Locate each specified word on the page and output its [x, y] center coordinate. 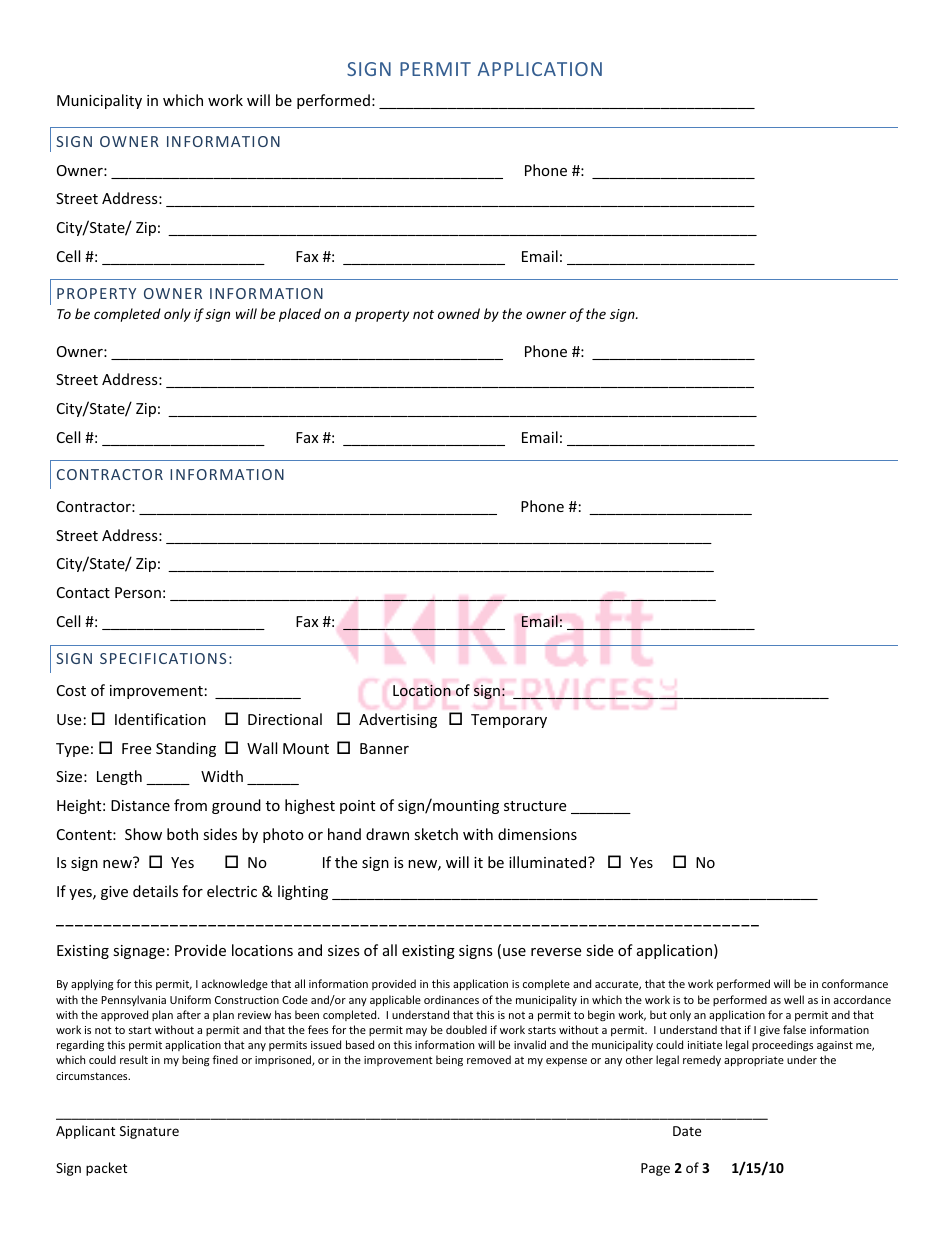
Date [687, 1131]
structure [535, 806]
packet [106, 1169]
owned [459, 313]
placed [300, 315]
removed [489, 1059]
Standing [186, 749]
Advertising [398, 720]
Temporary [509, 721]
